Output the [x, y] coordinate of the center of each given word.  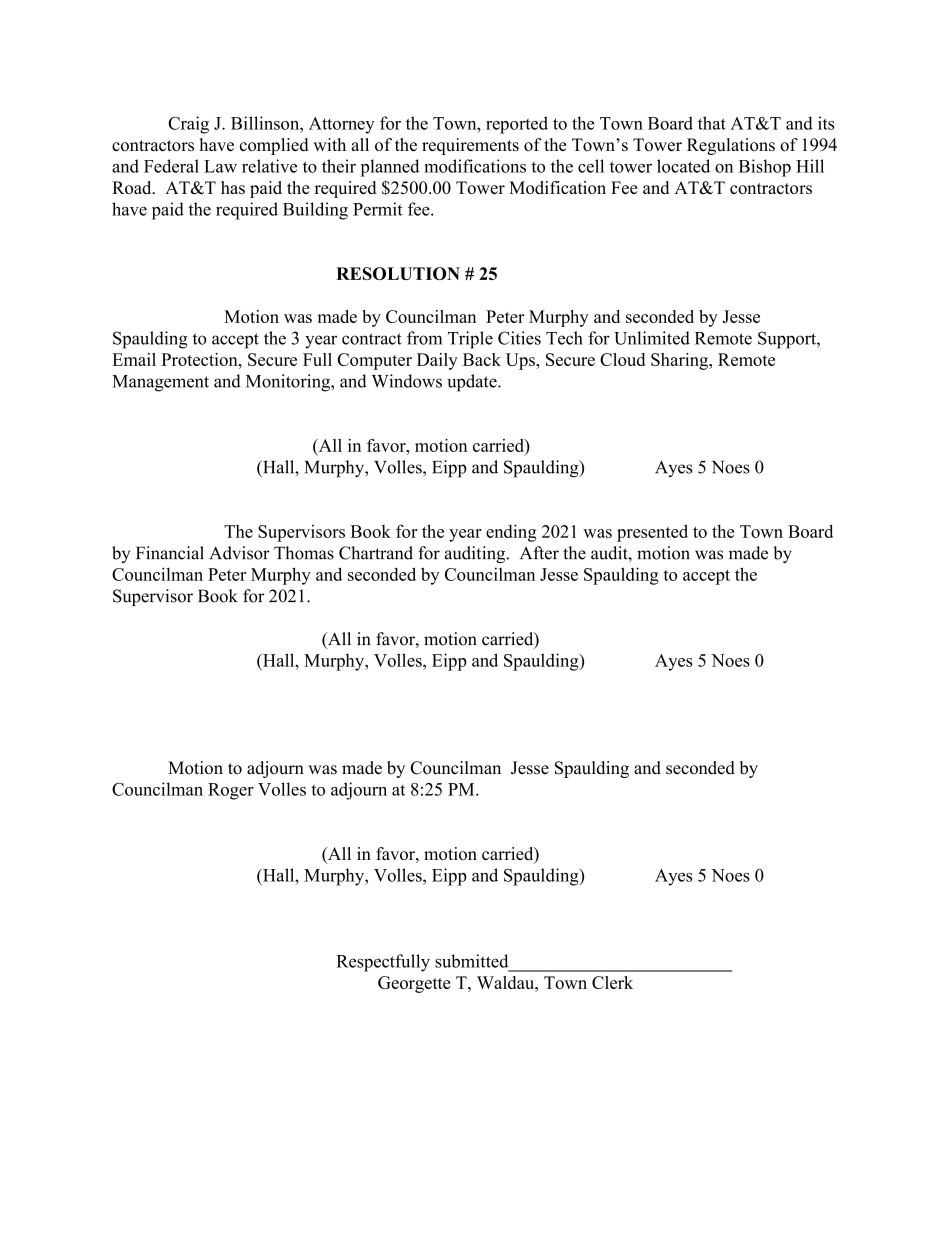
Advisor [239, 553]
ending [511, 533]
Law [220, 166]
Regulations [731, 146]
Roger [231, 791]
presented [652, 533]
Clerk [612, 982]
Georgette [414, 984]
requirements [470, 146]
